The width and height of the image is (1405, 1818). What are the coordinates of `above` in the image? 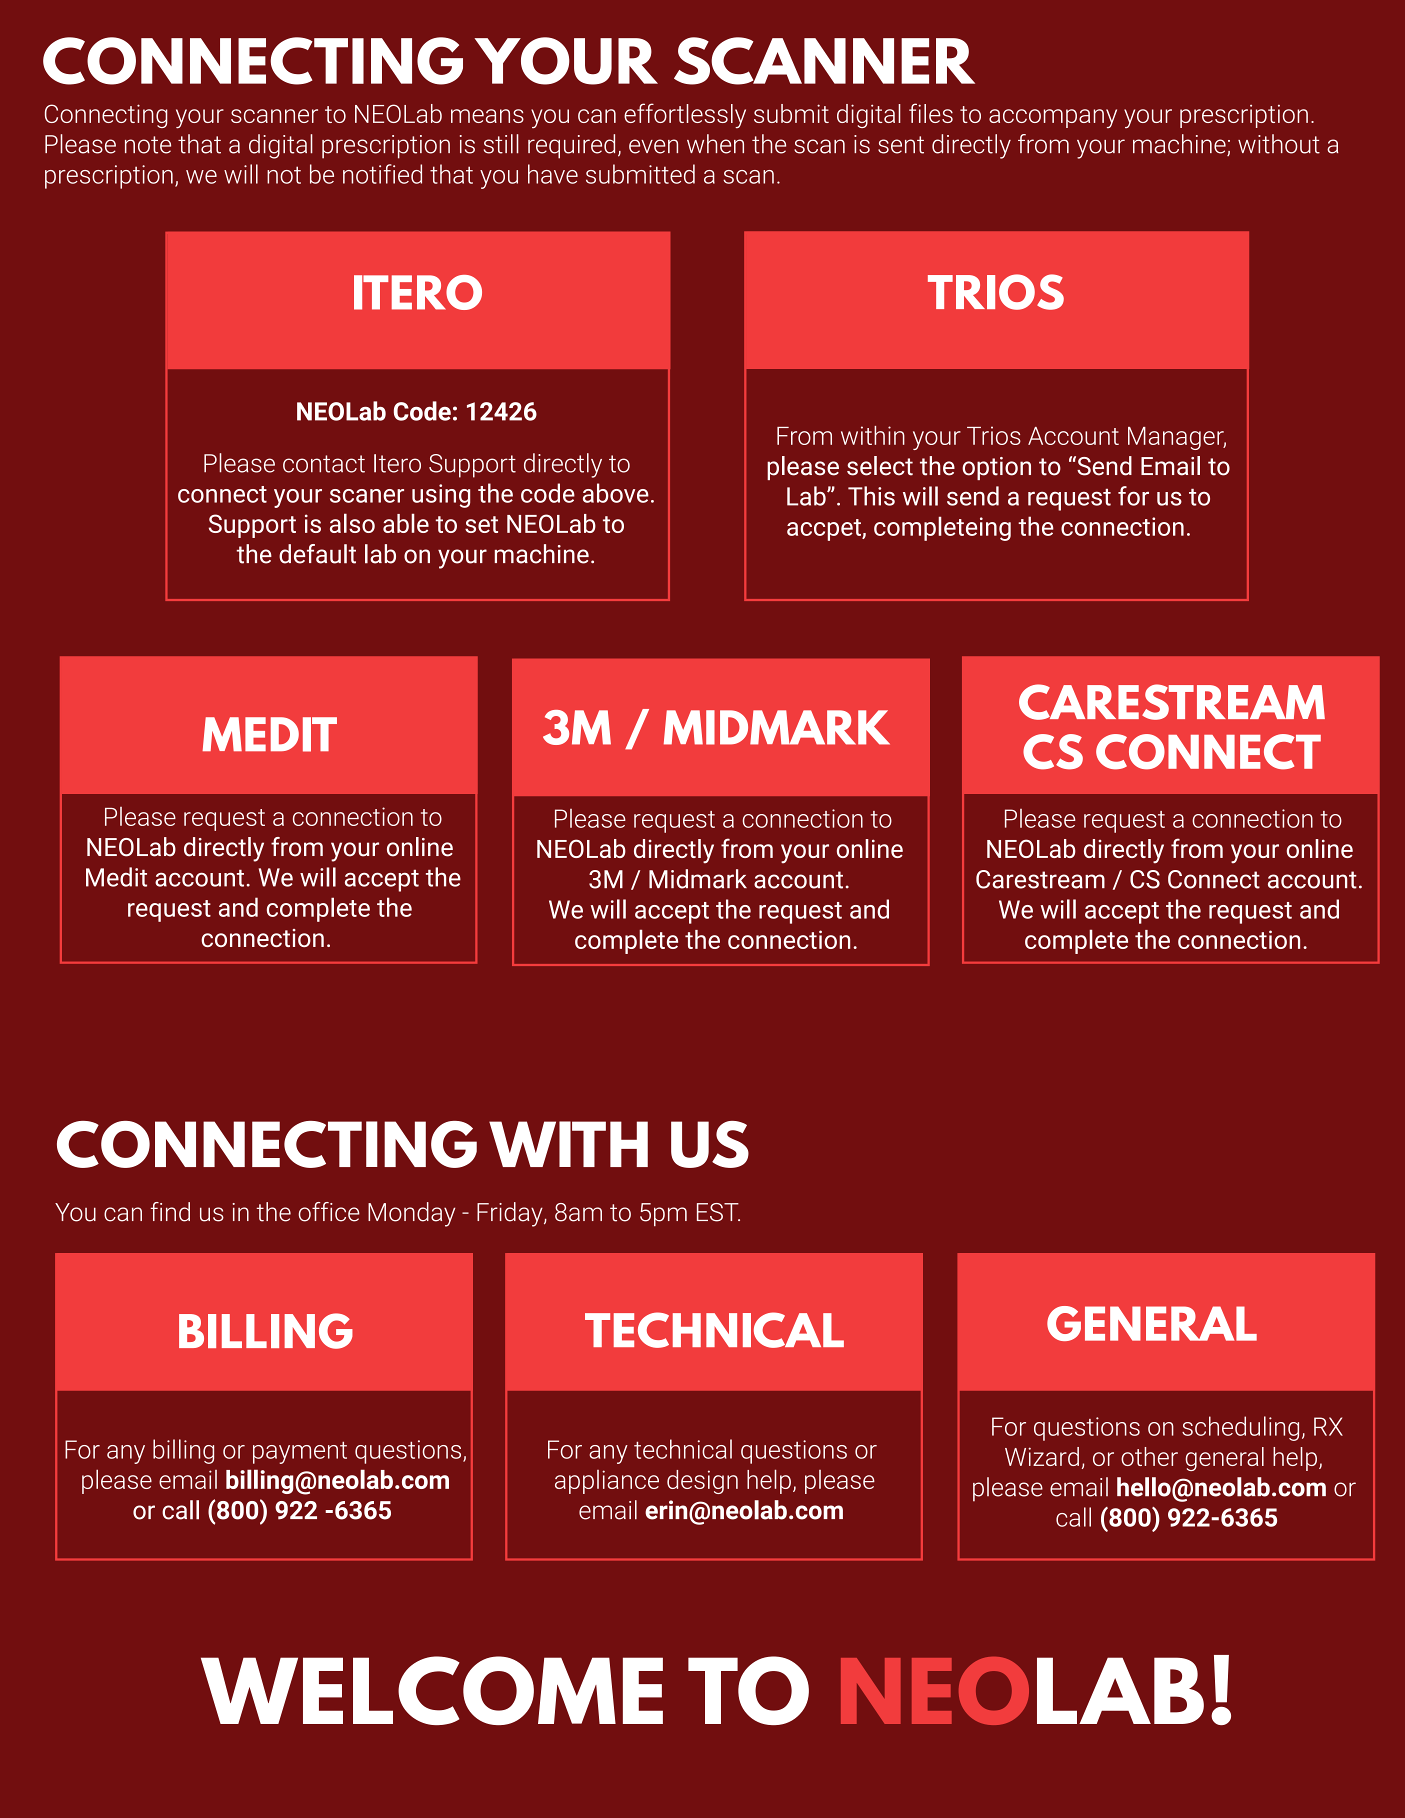 It's located at (616, 493).
